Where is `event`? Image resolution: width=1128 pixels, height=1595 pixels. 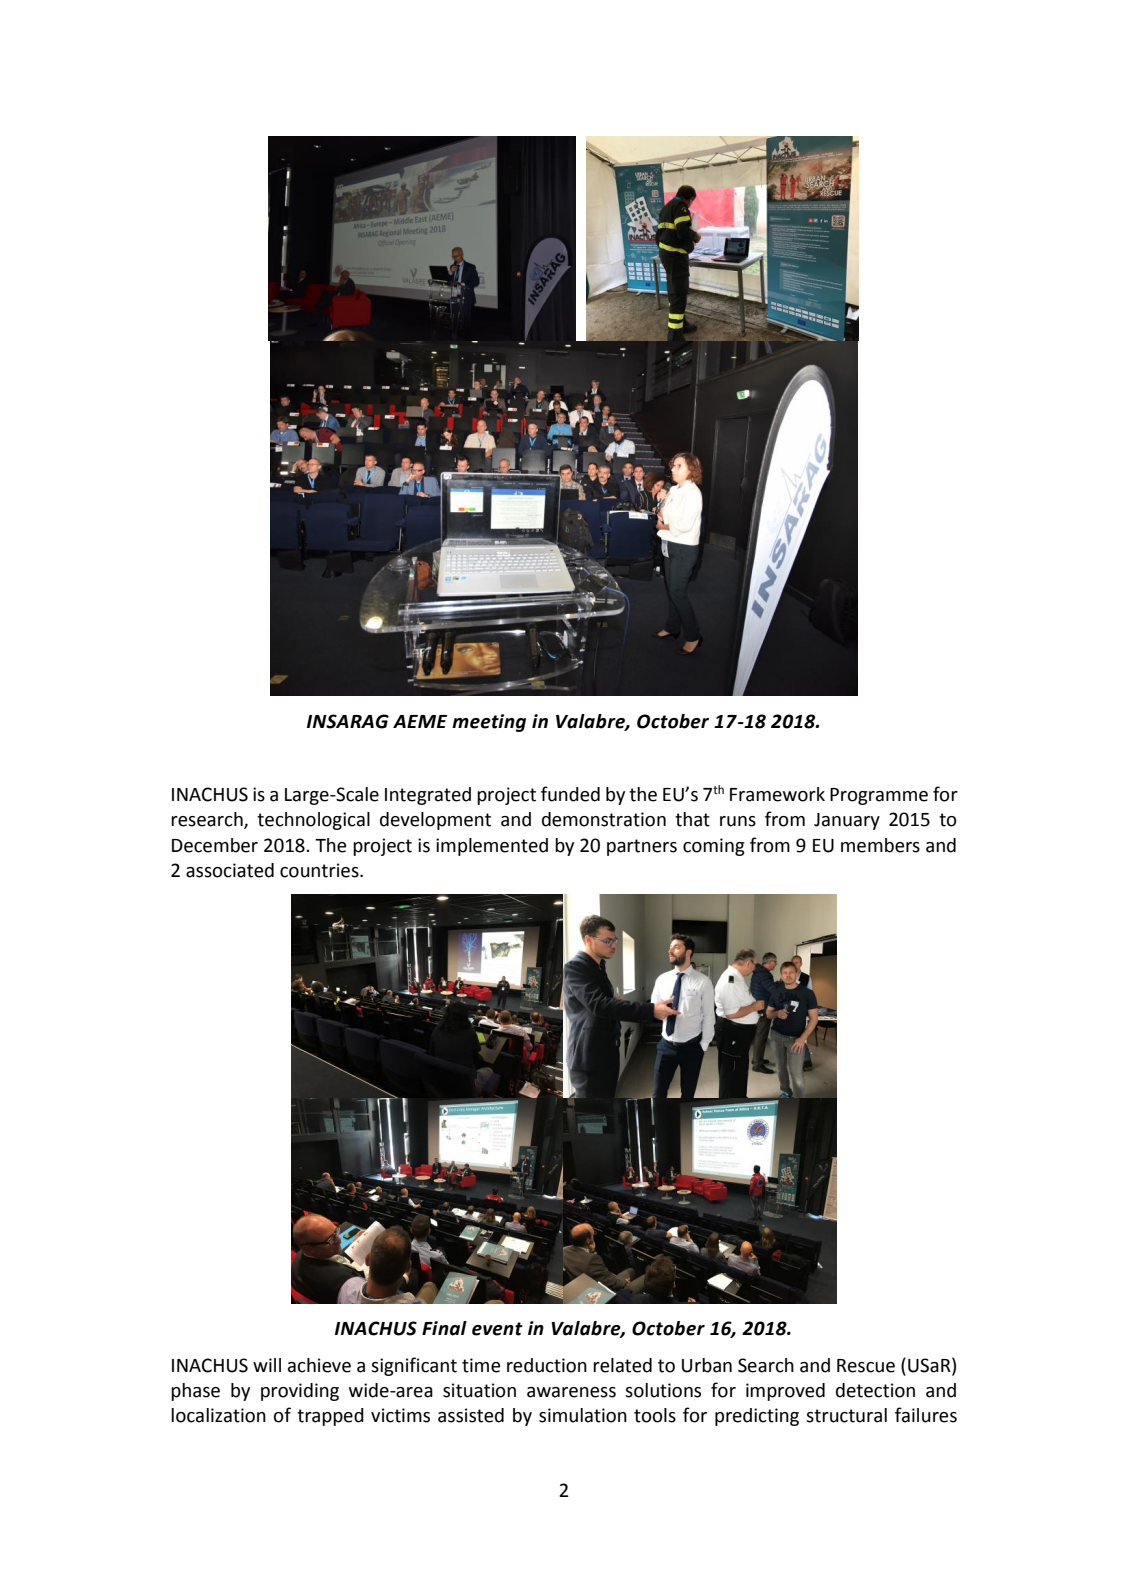
event is located at coordinates (497, 1329).
